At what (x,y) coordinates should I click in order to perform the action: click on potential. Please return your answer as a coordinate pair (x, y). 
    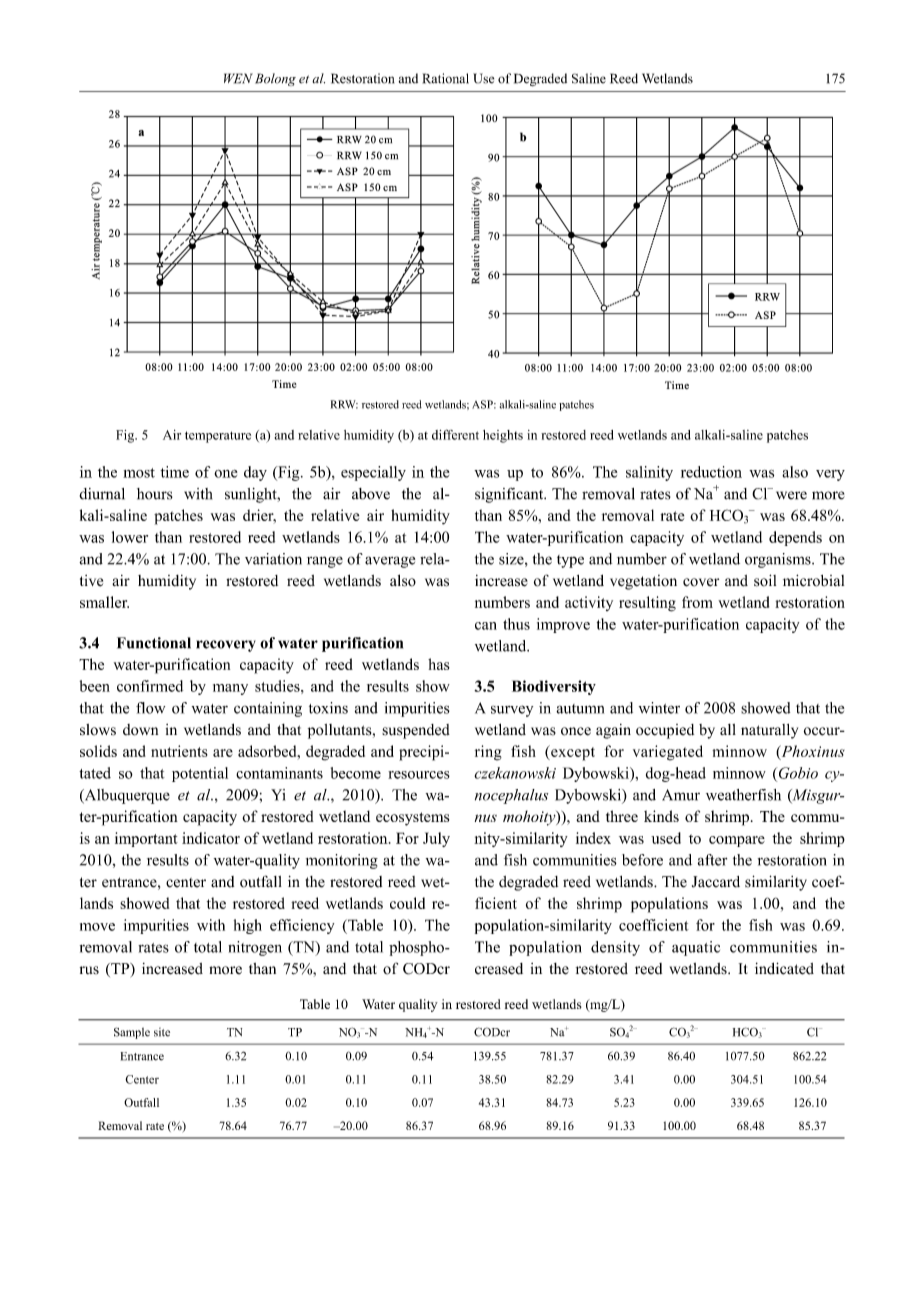
    Looking at the image, I should click on (200, 774).
